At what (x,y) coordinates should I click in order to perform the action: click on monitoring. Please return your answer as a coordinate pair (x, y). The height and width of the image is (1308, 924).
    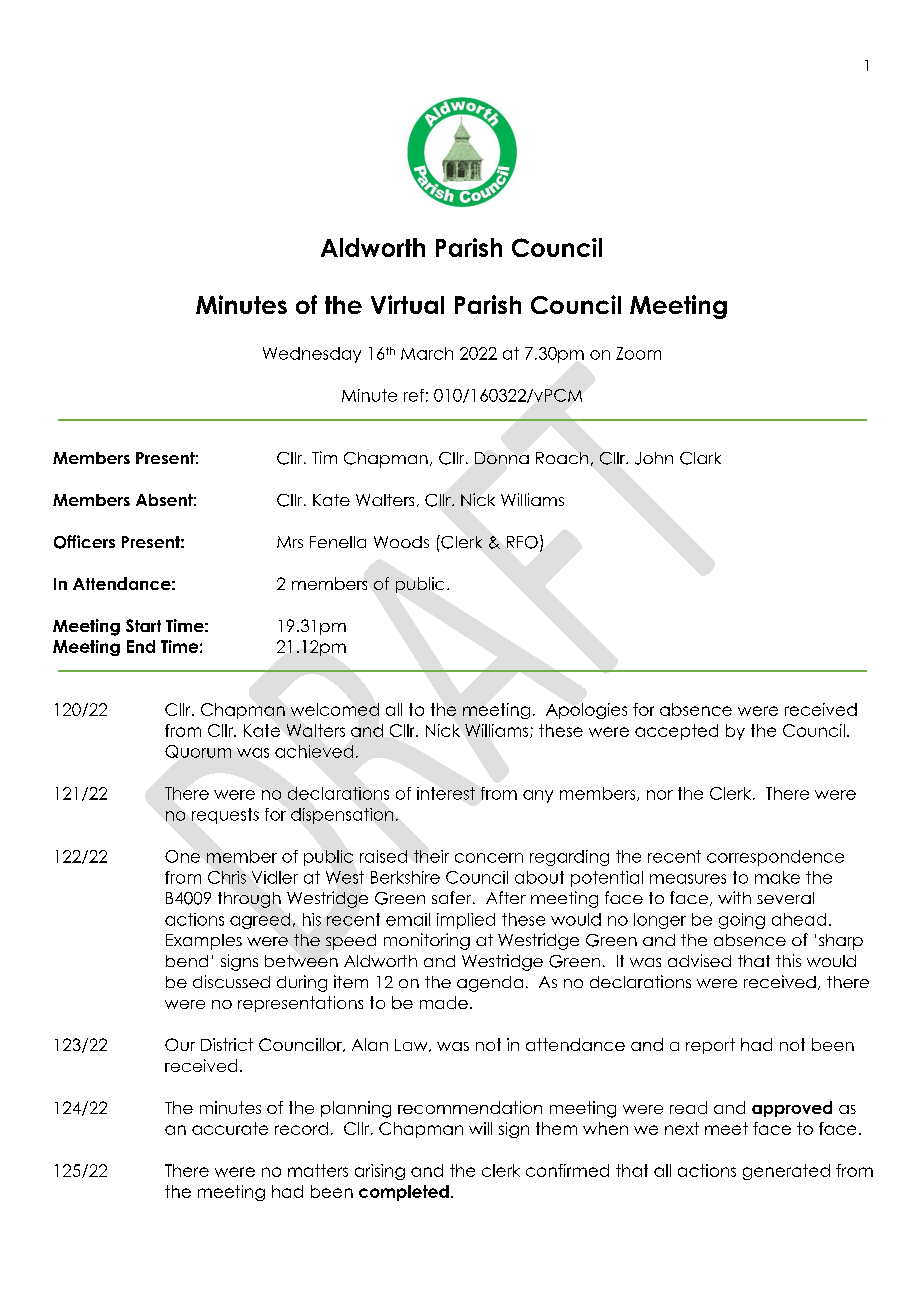
    Looking at the image, I should click on (427, 941).
